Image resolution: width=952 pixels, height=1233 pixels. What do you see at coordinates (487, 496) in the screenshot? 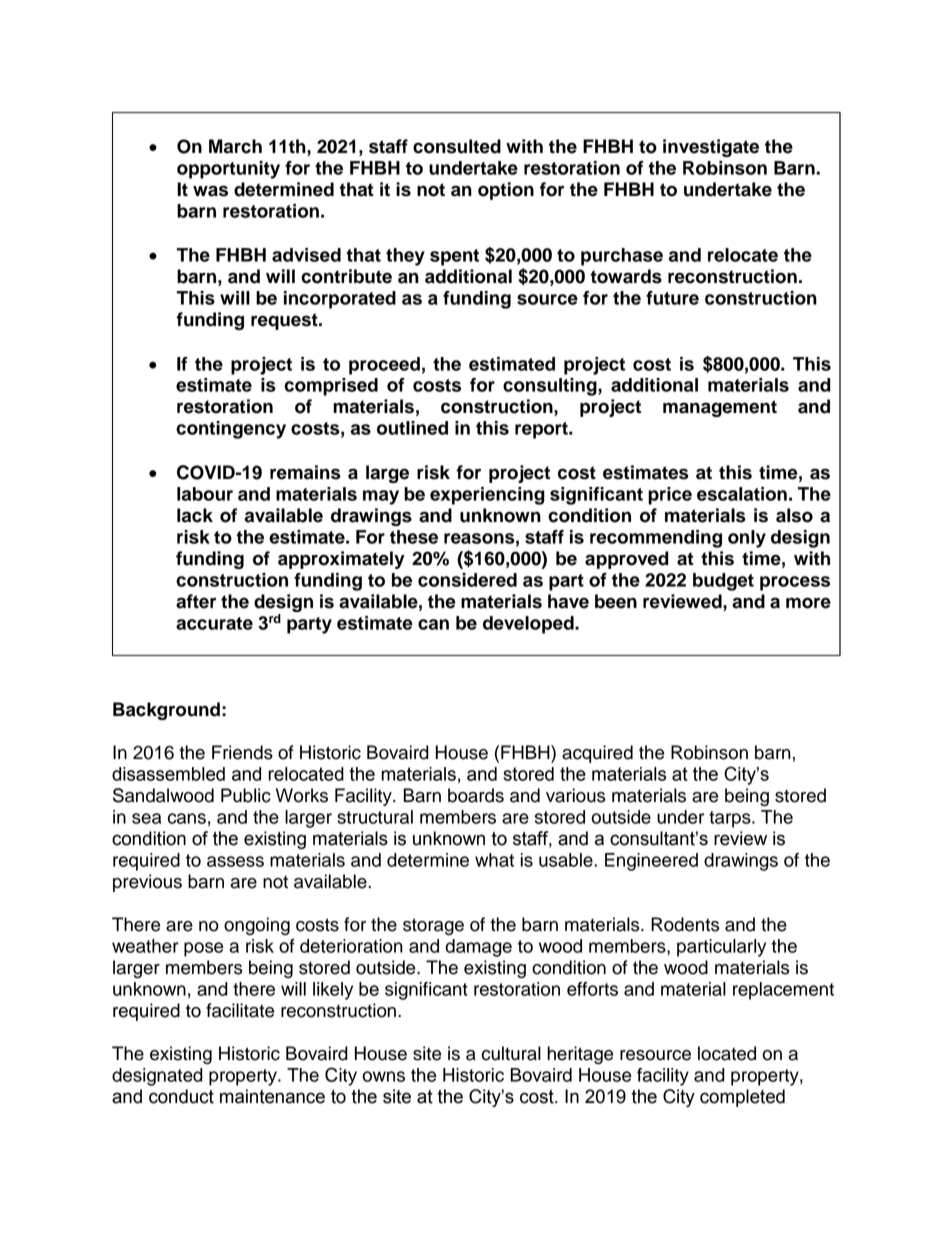
I see `experiencing` at bounding box center [487, 496].
